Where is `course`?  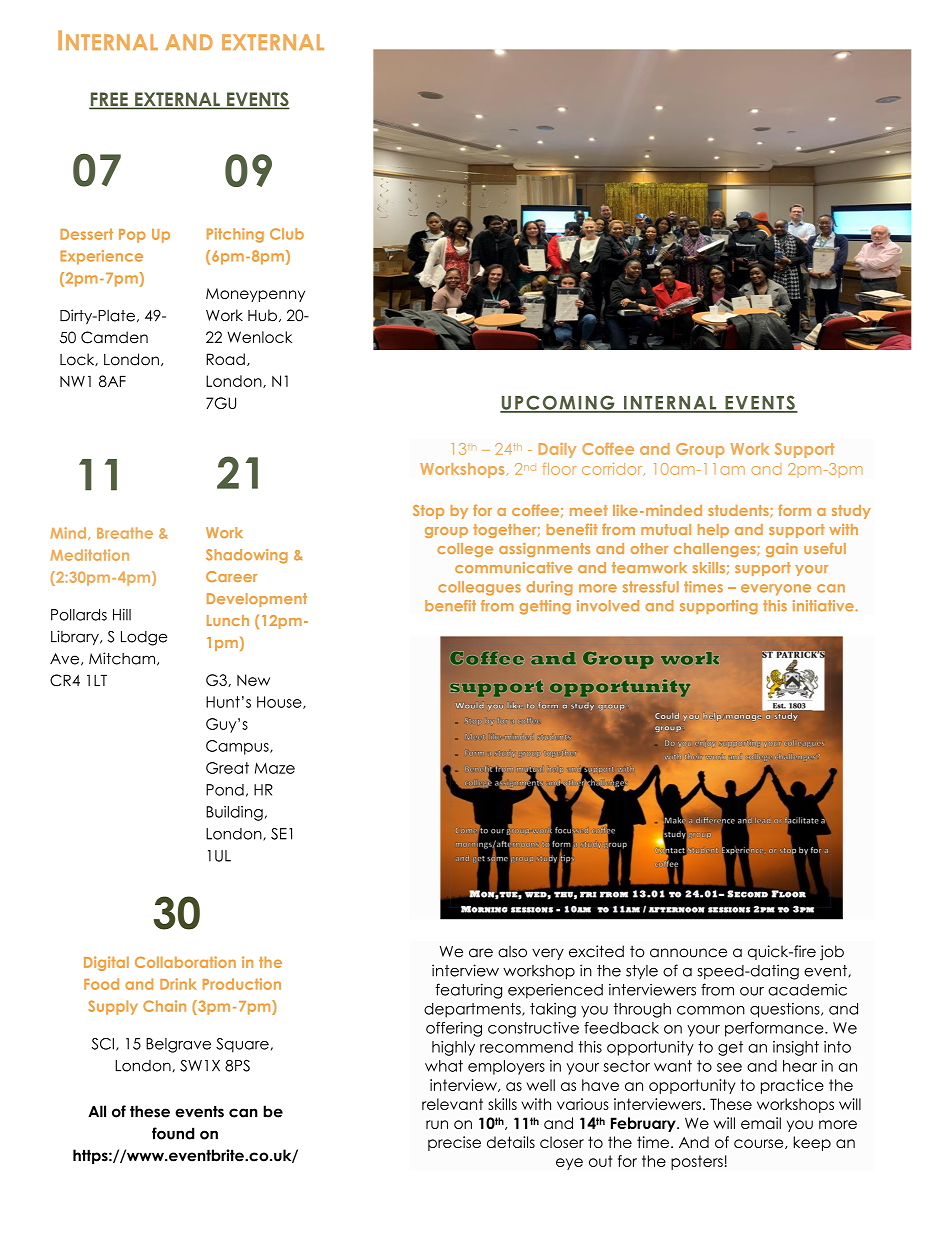 course is located at coordinates (760, 1144).
